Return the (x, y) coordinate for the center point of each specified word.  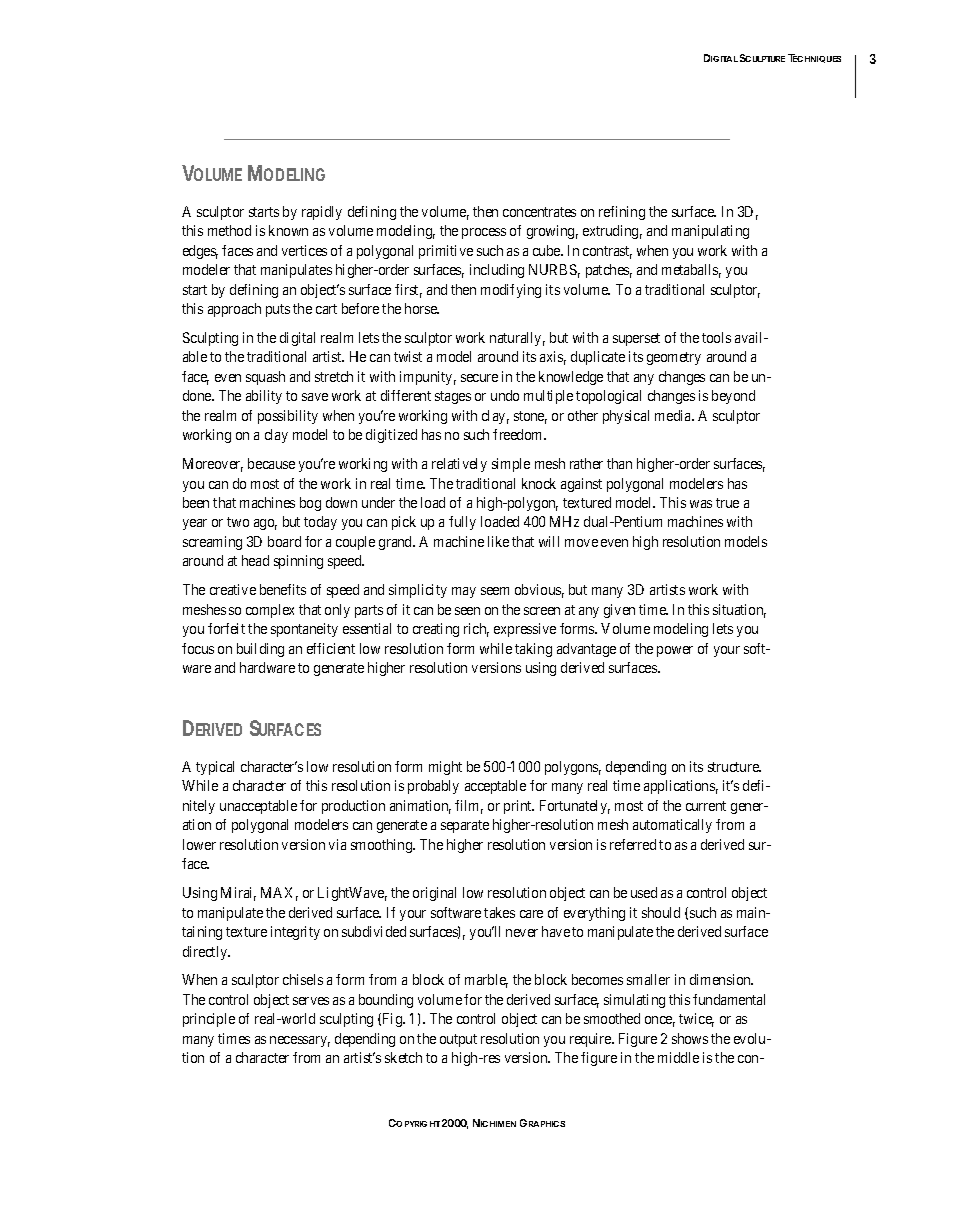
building (260, 650)
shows (690, 1038)
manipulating (710, 232)
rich (476, 630)
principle (209, 1020)
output (458, 1040)
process (484, 233)
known (288, 230)
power (675, 651)
